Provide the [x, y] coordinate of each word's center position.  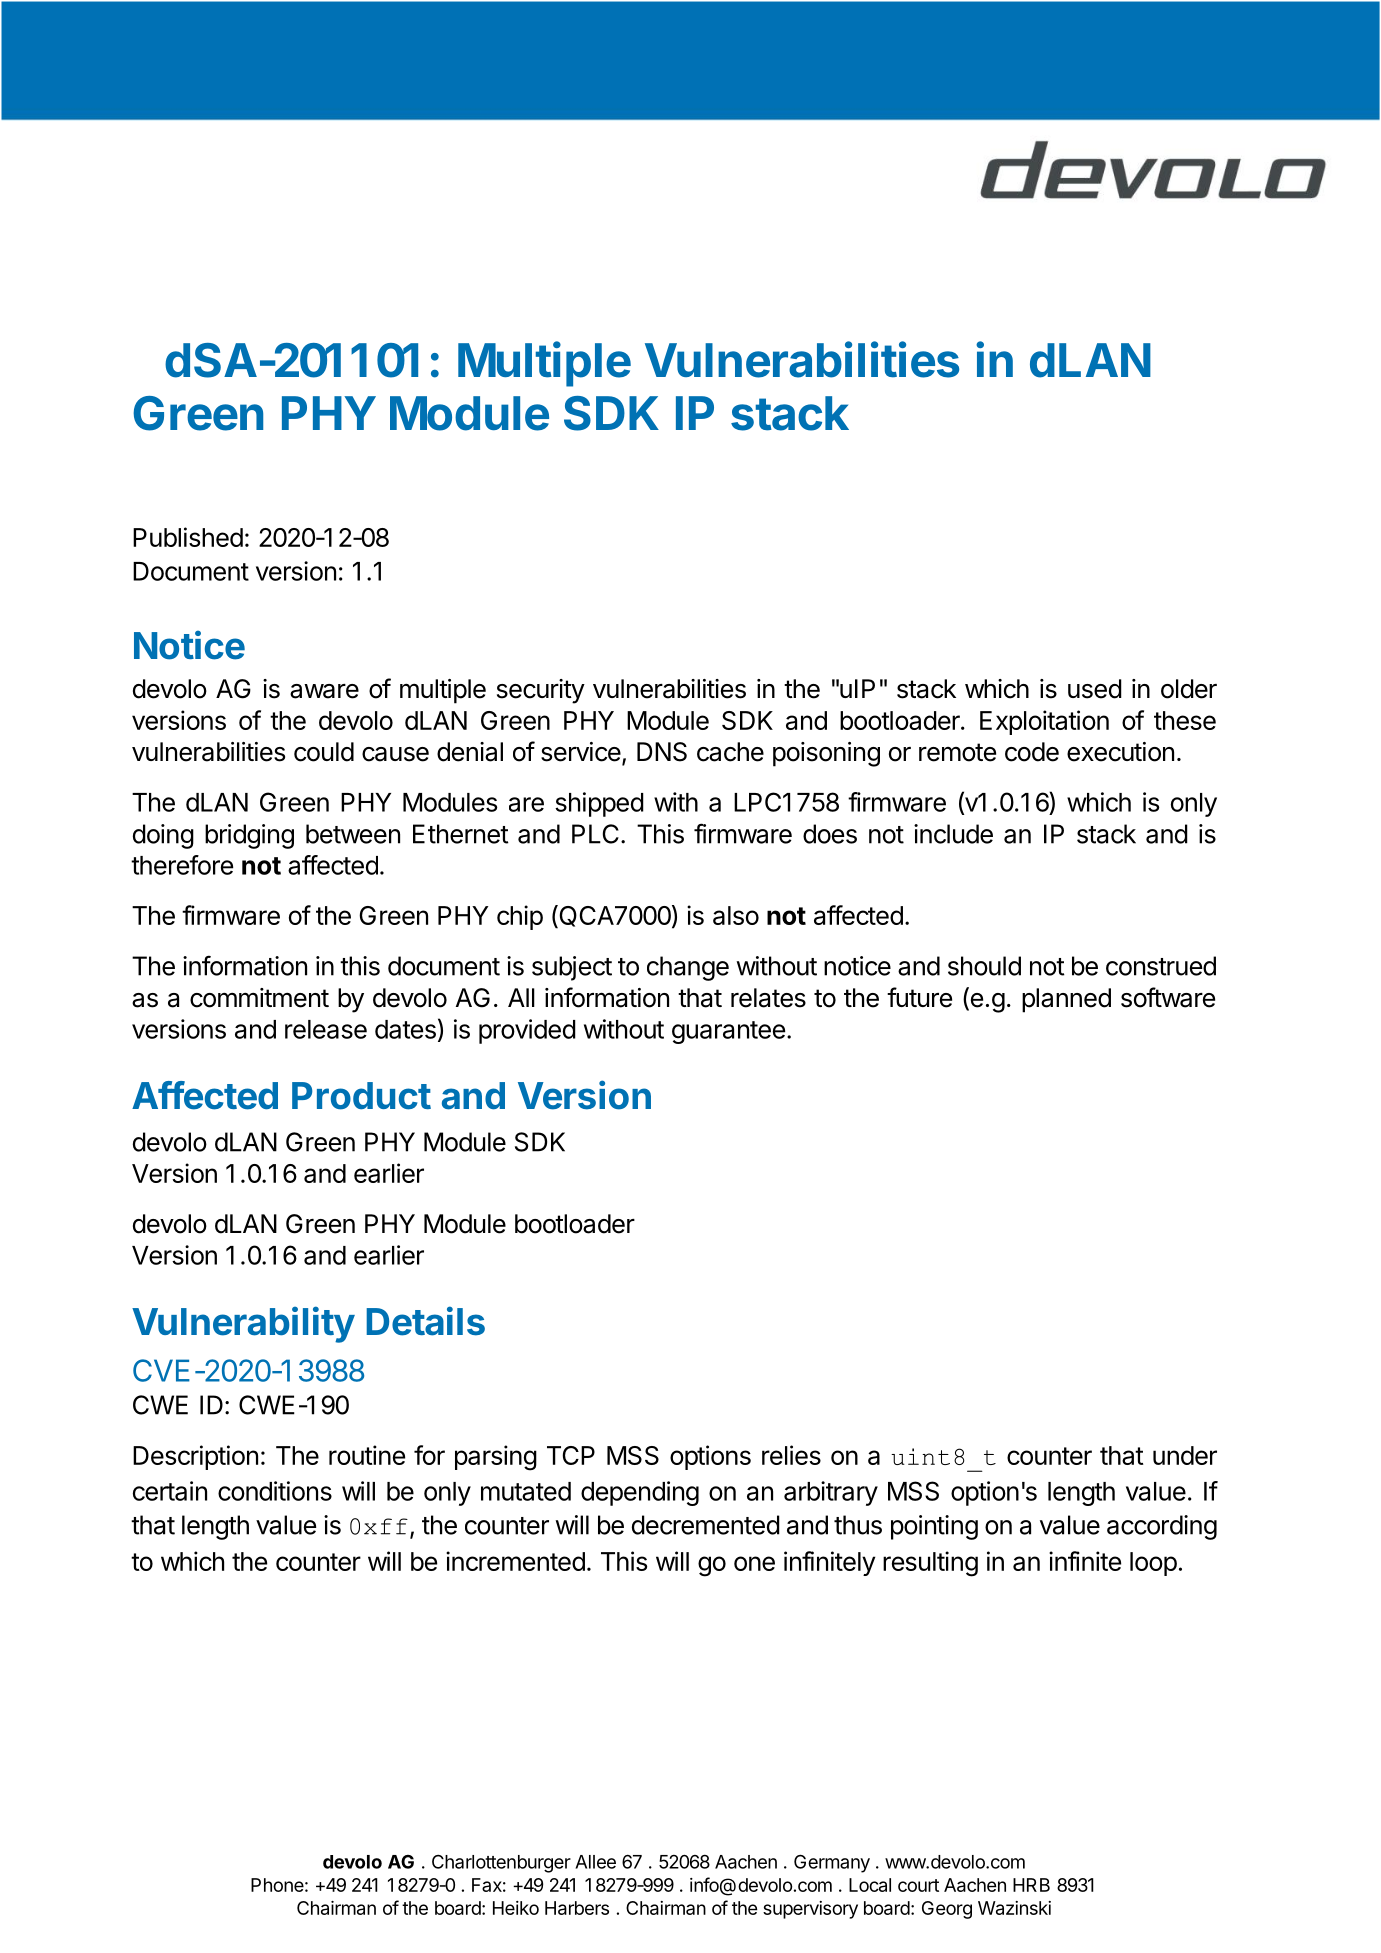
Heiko [516, 1908]
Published [188, 537]
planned [1066, 1000]
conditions [275, 1491]
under [1185, 1455]
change [688, 968]
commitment [259, 998]
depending [640, 1493]
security [541, 691]
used [1095, 689]
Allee [595, 1862]
